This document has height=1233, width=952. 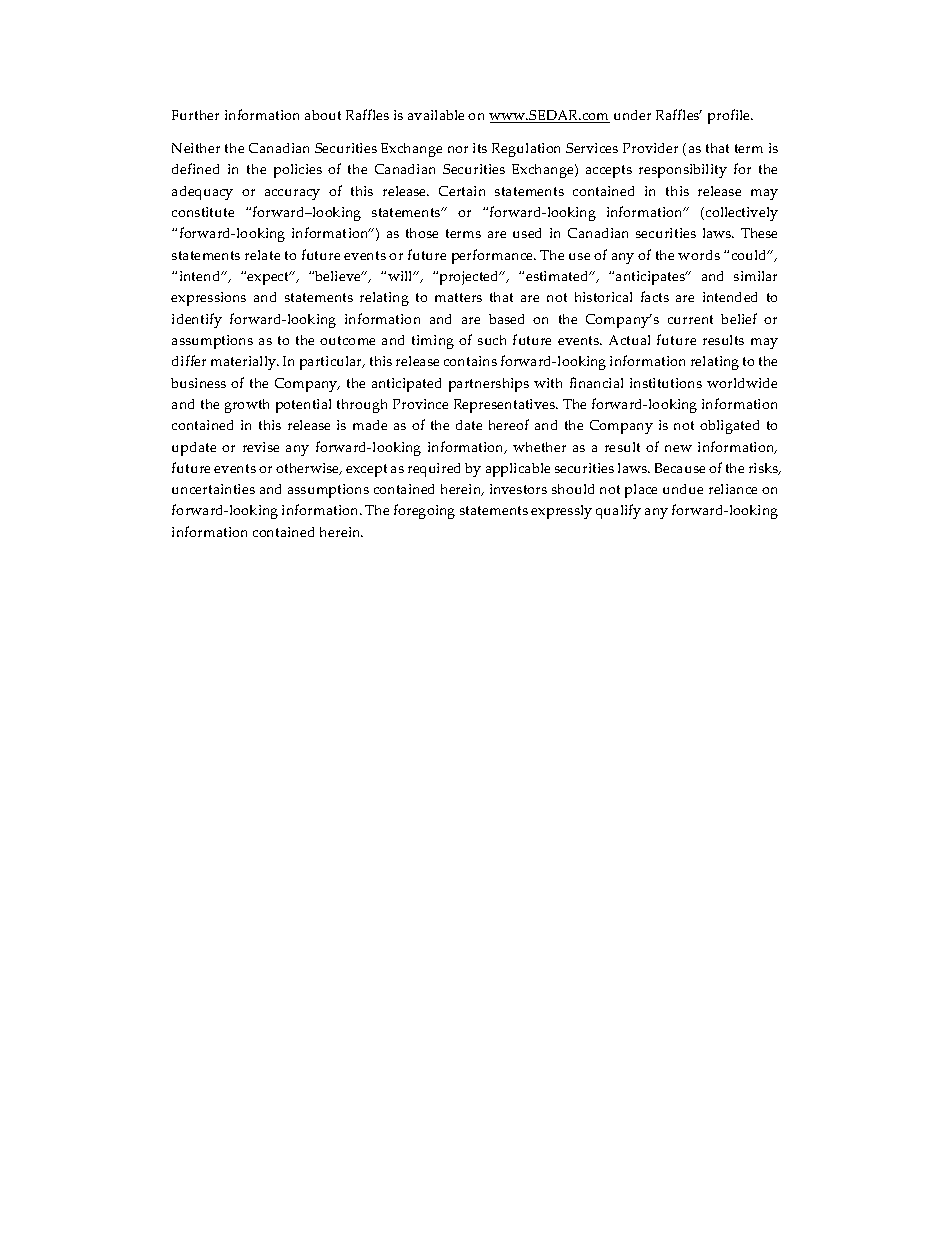 What do you see at coordinates (690, 319) in the document?
I see `current` at bounding box center [690, 319].
